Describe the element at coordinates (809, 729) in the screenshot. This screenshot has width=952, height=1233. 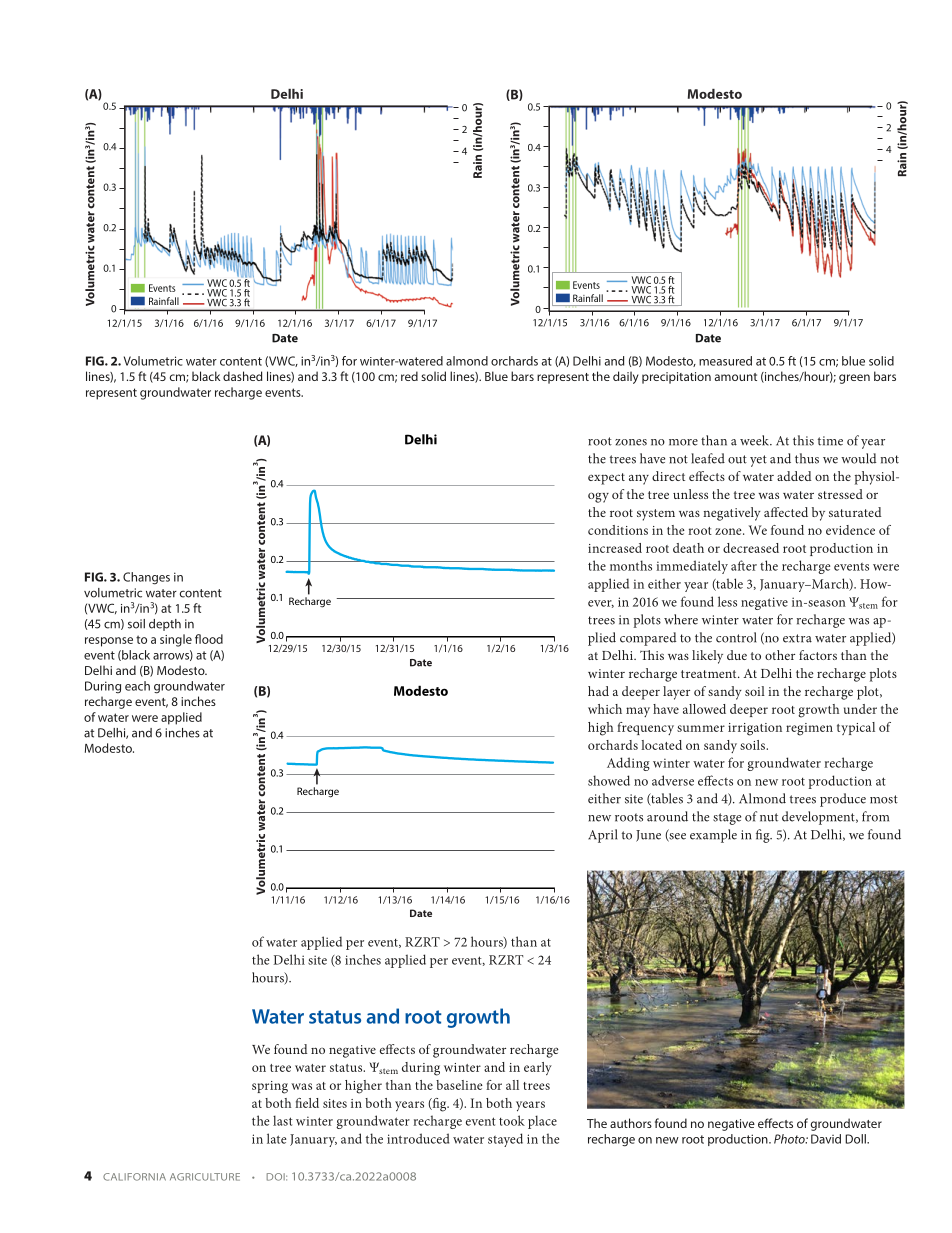
I see `regimen` at that location.
